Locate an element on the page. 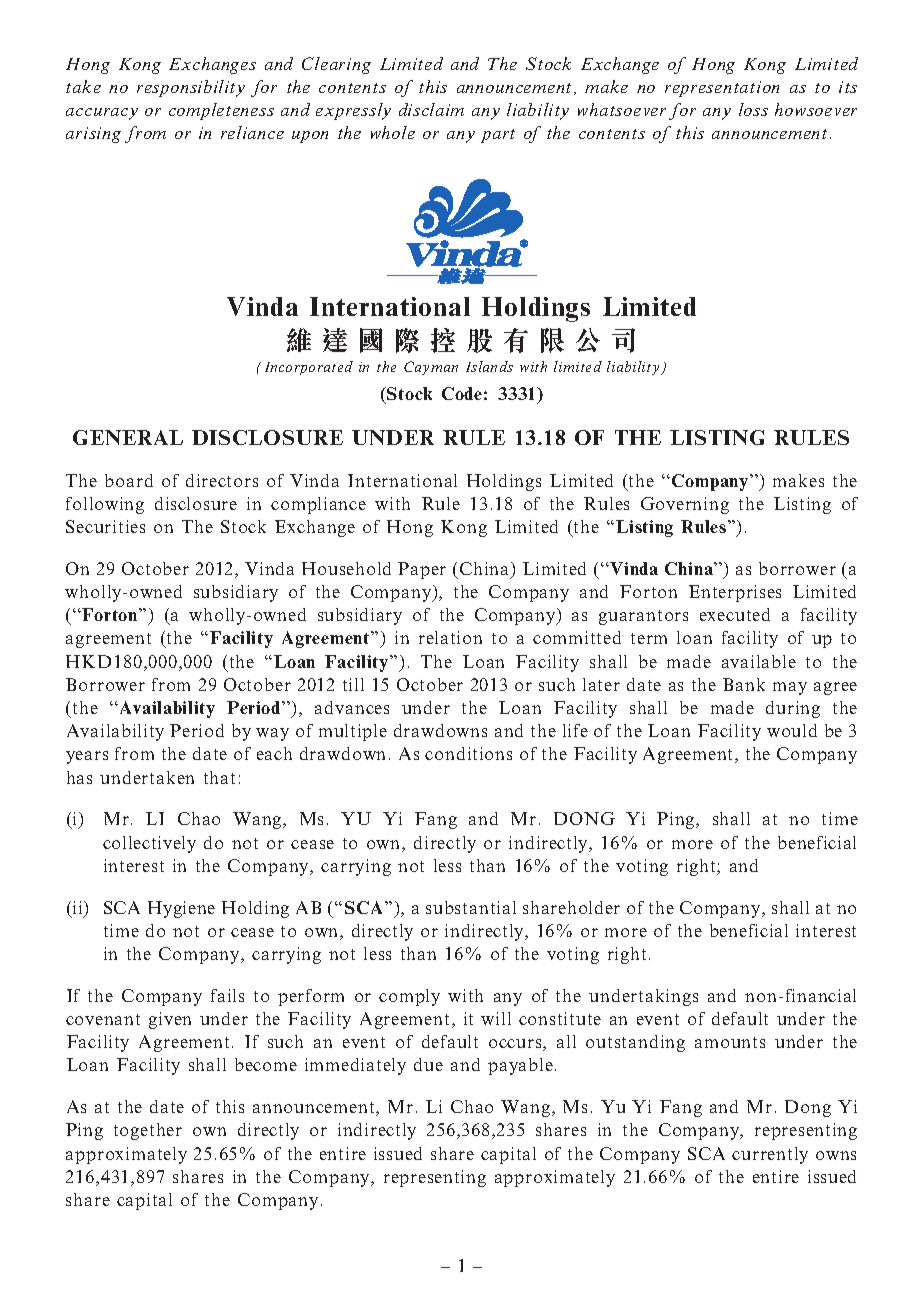 The width and height of the image is (924, 1303). together is located at coordinates (148, 1131).
